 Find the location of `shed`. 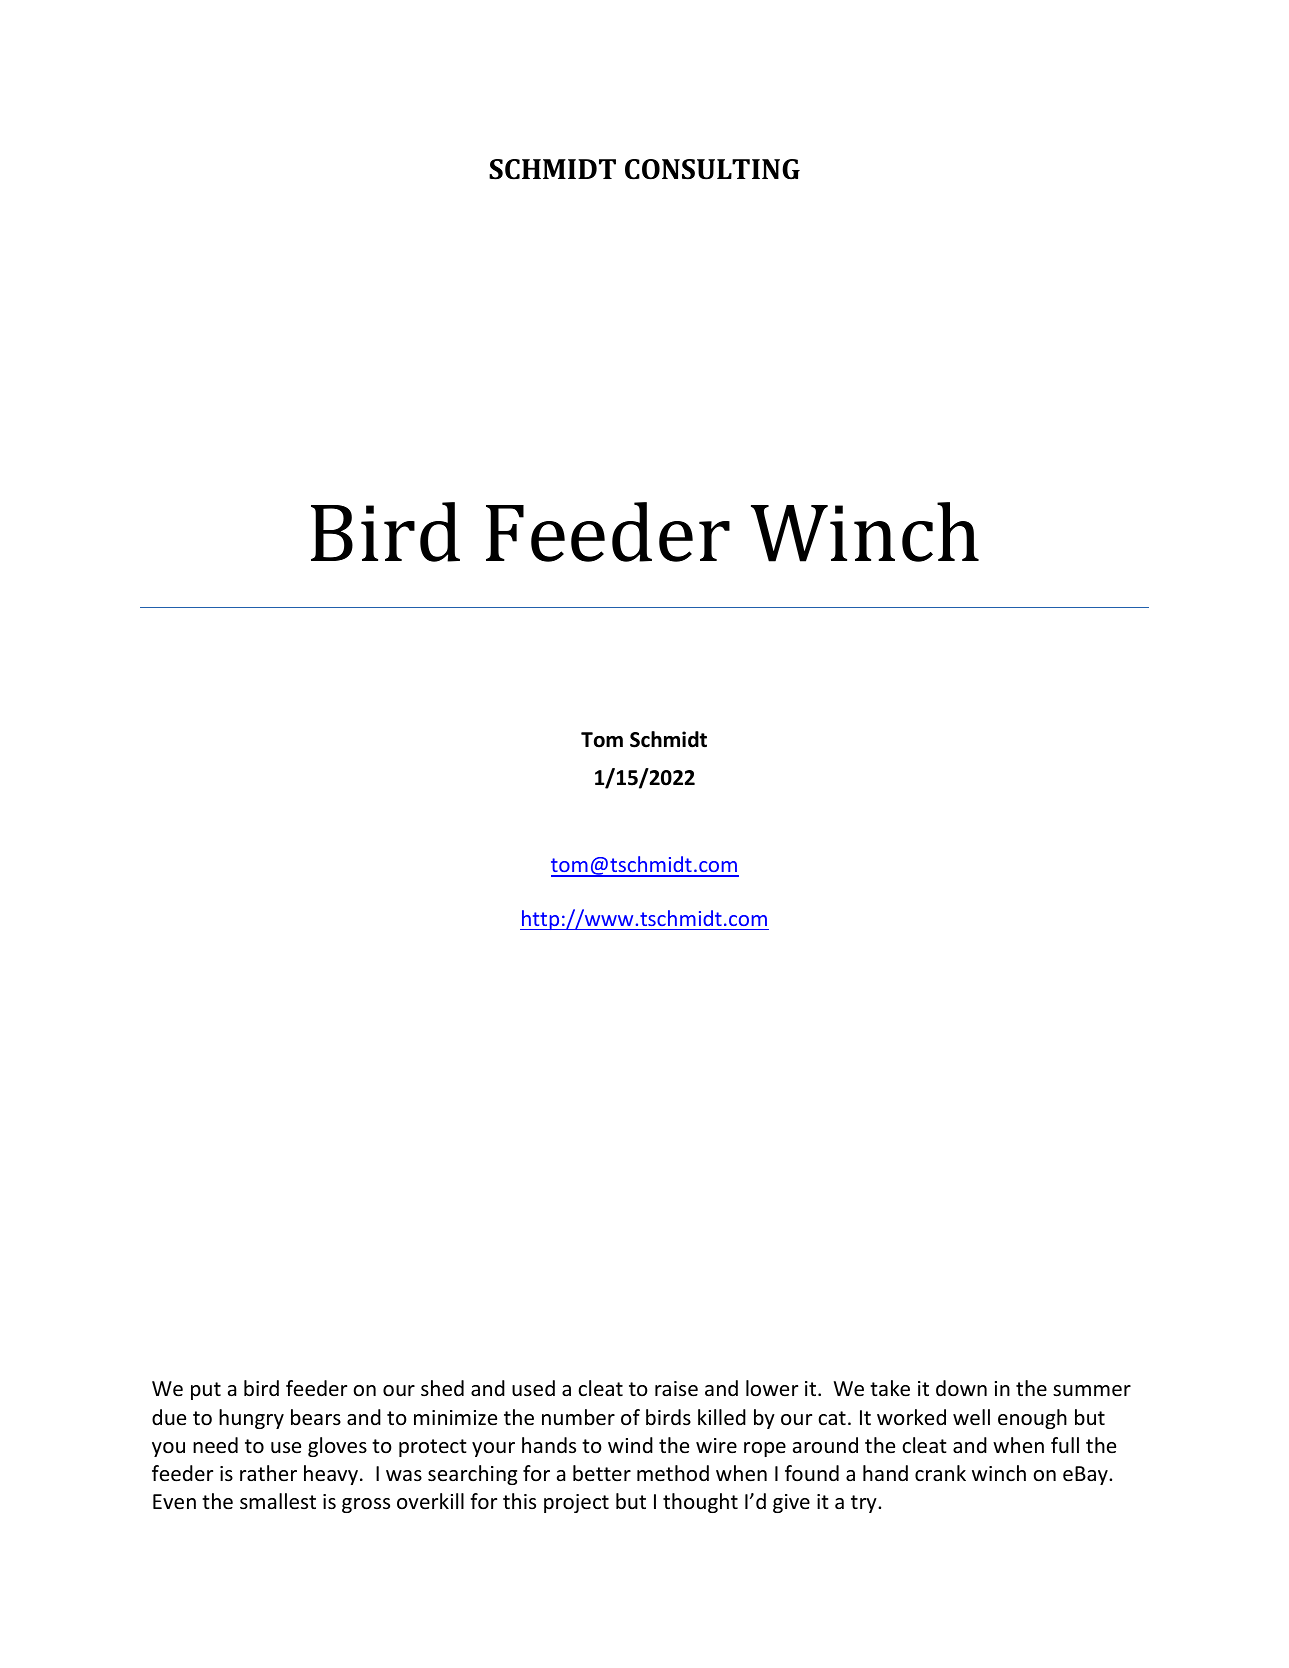

shed is located at coordinates (442, 1388).
